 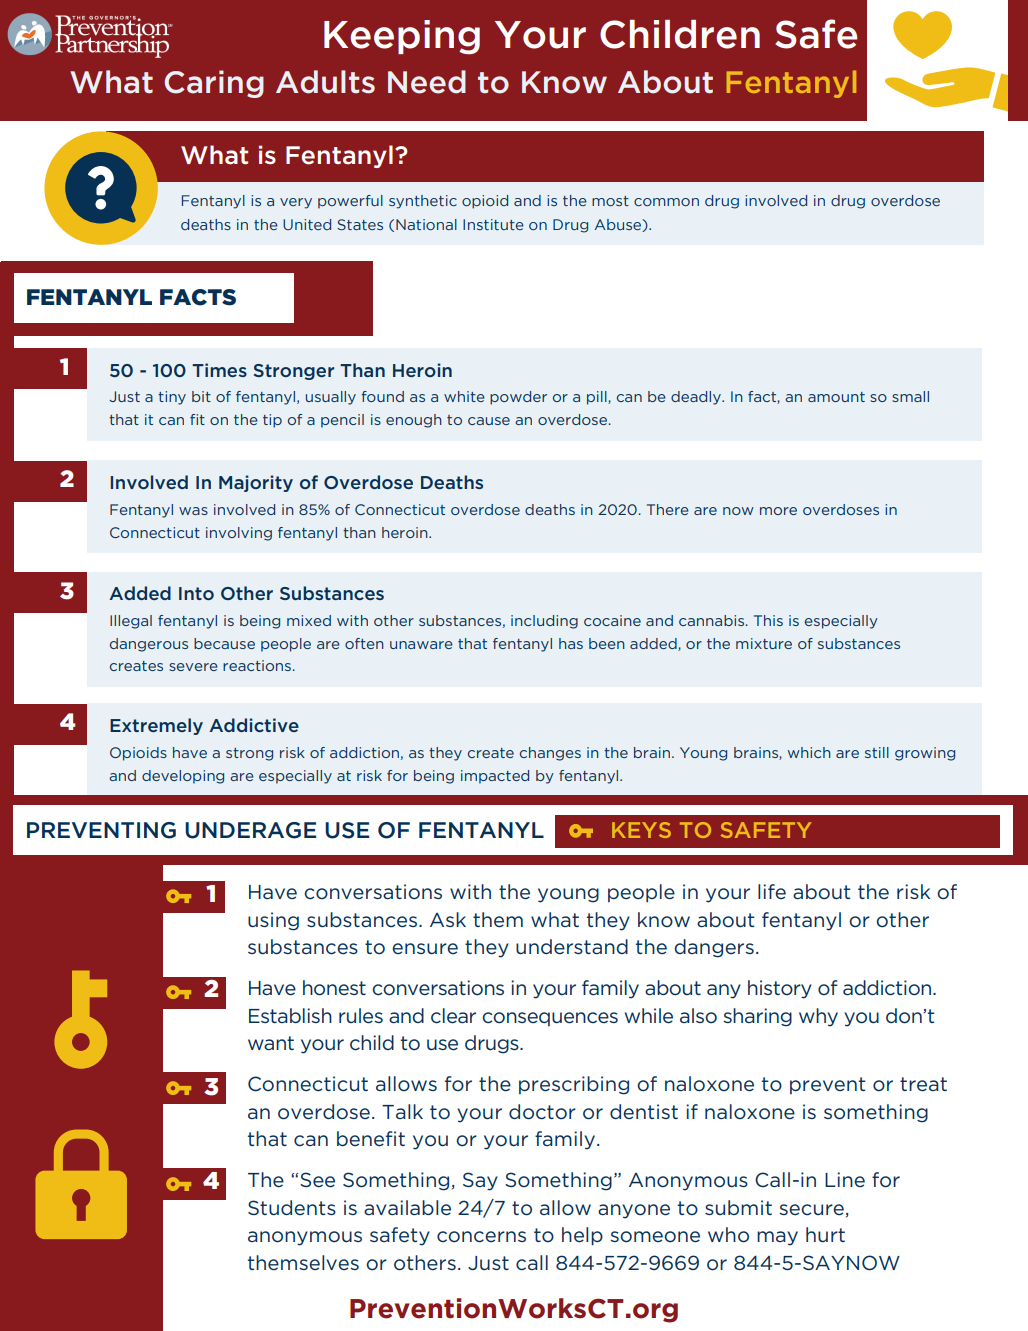 I want to click on including, so click(x=544, y=622).
